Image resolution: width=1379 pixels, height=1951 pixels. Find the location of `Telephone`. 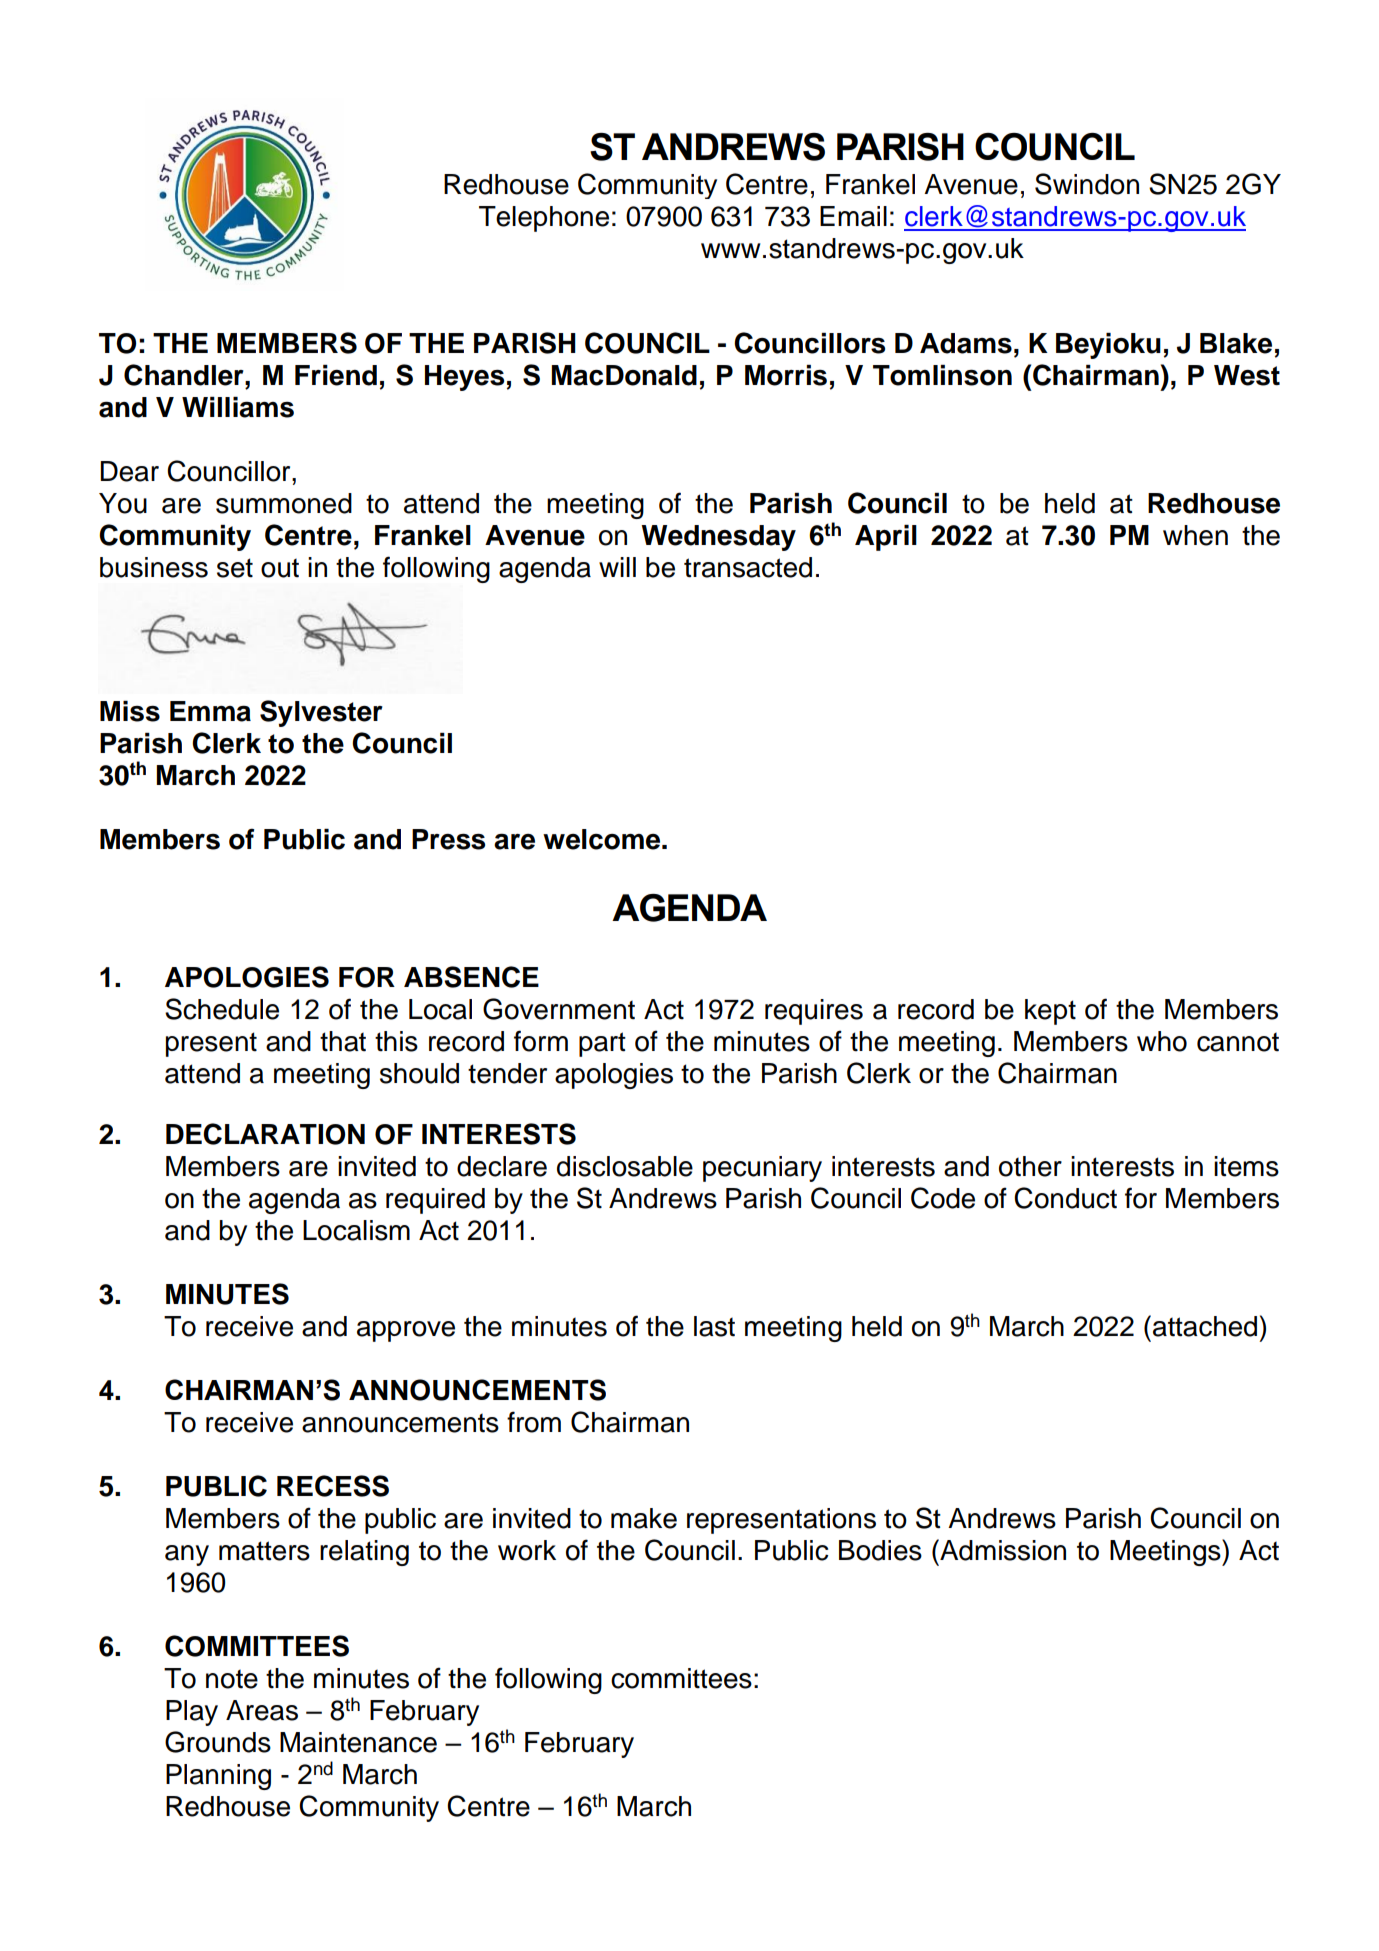

Telephone is located at coordinates (544, 219).
